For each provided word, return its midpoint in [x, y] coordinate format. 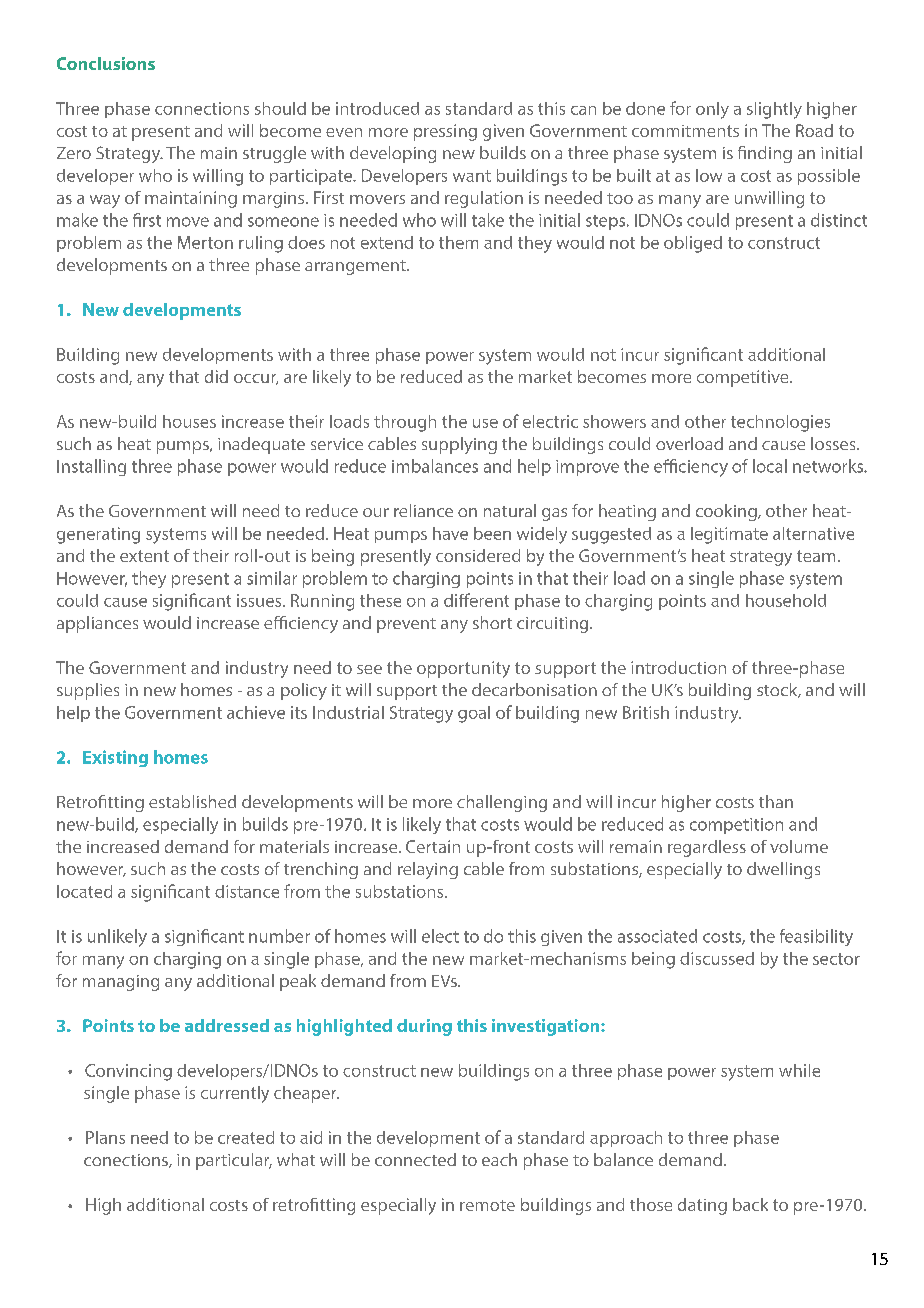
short [492, 622]
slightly [774, 110]
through [405, 423]
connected [415, 1159]
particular [234, 1161]
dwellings [783, 870]
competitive [744, 378]
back [750, 1204]
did [216, 376]
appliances [97, 624]
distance [247, 891]
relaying [428, 870]
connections [202, 108]
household [786, 600]
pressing [445, 132]
